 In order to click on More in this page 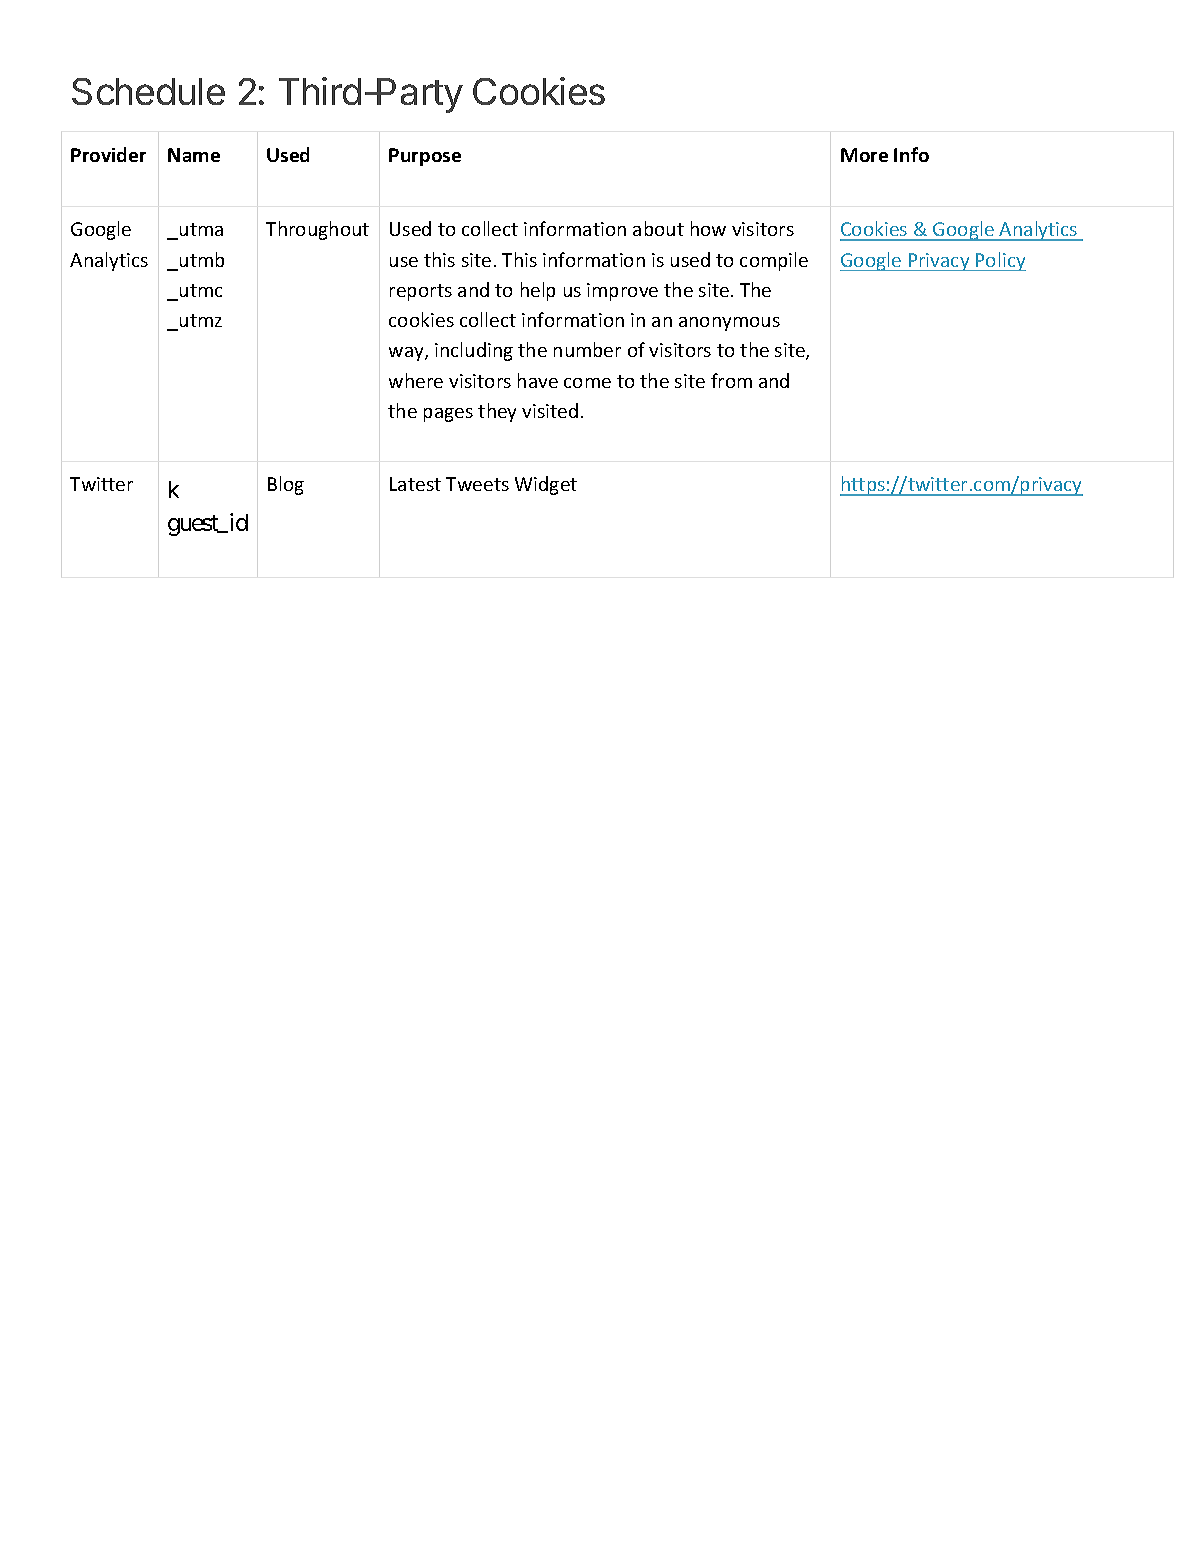, I will do `click(864, 155)`.
